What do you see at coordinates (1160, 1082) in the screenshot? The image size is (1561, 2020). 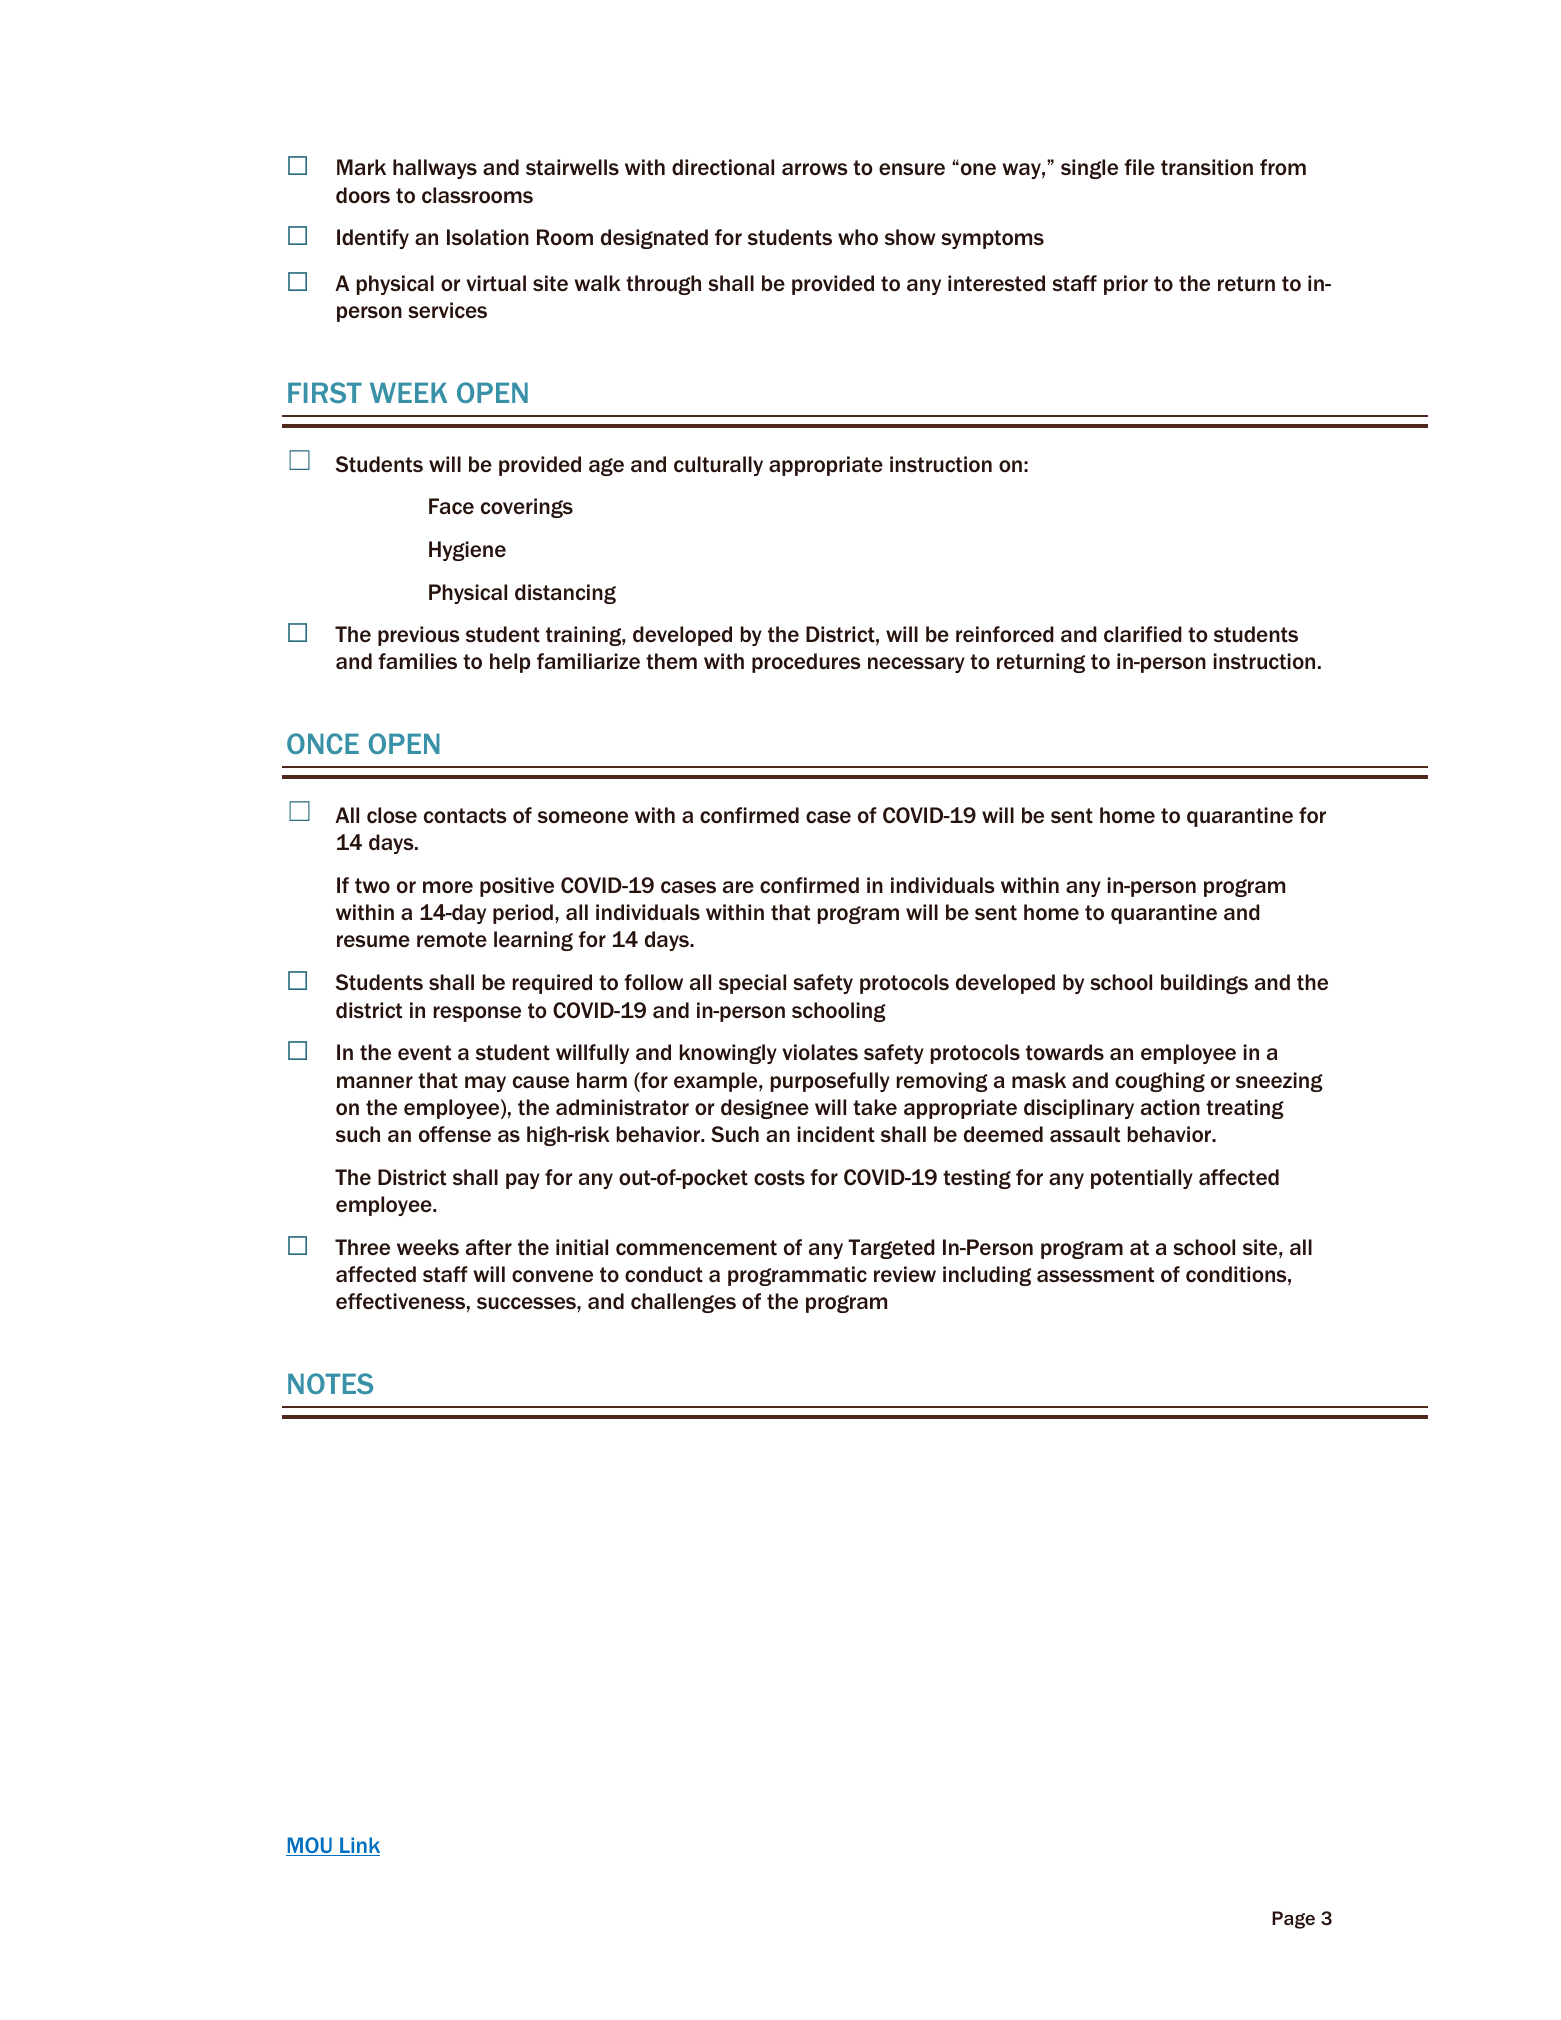 I see `coughing` at bounding box center [1160, 1082].
